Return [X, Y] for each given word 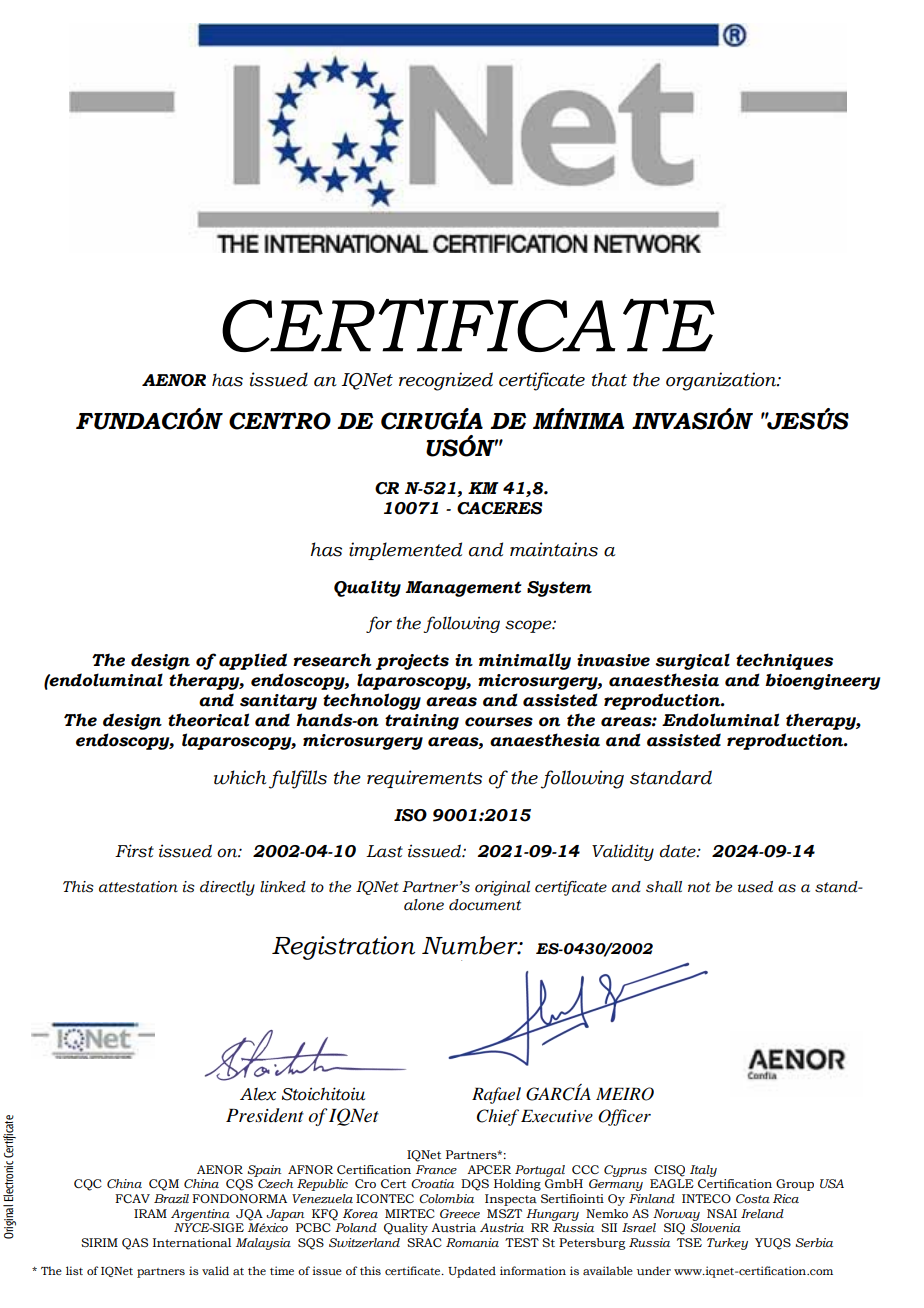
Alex [258, 1094]
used [755, 887]
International [192, 1242]
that [609, 379]
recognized [446, 381]
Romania [472, 1242]
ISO [410, 815]
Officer [624, 1117]
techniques [784, 661]
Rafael [496, 1095]
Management [464, 589]
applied [253, 661]
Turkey [727, 1244]
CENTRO [280, 421]
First [134, 851]
